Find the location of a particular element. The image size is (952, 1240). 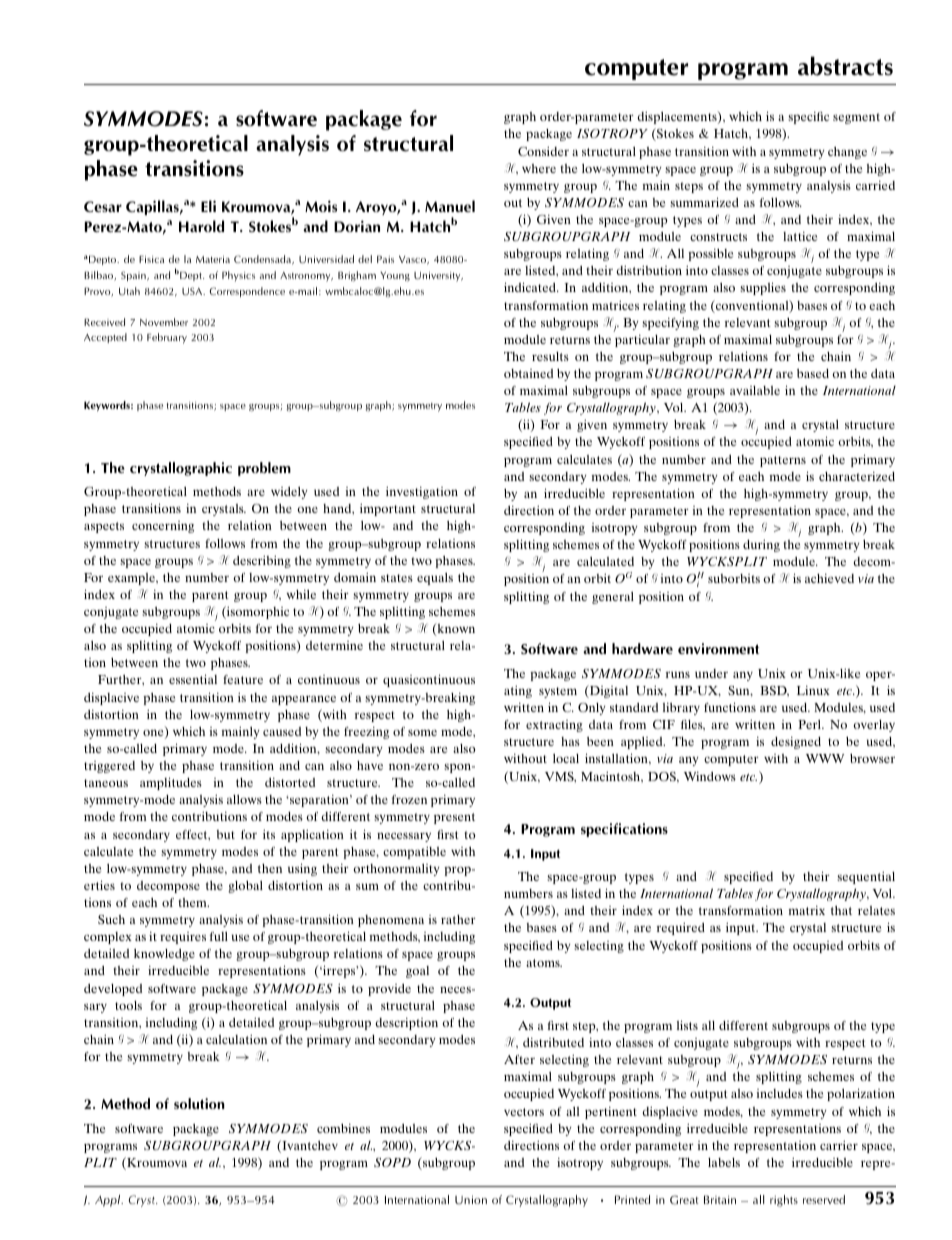

equals is located at coordinates (435, 579).
